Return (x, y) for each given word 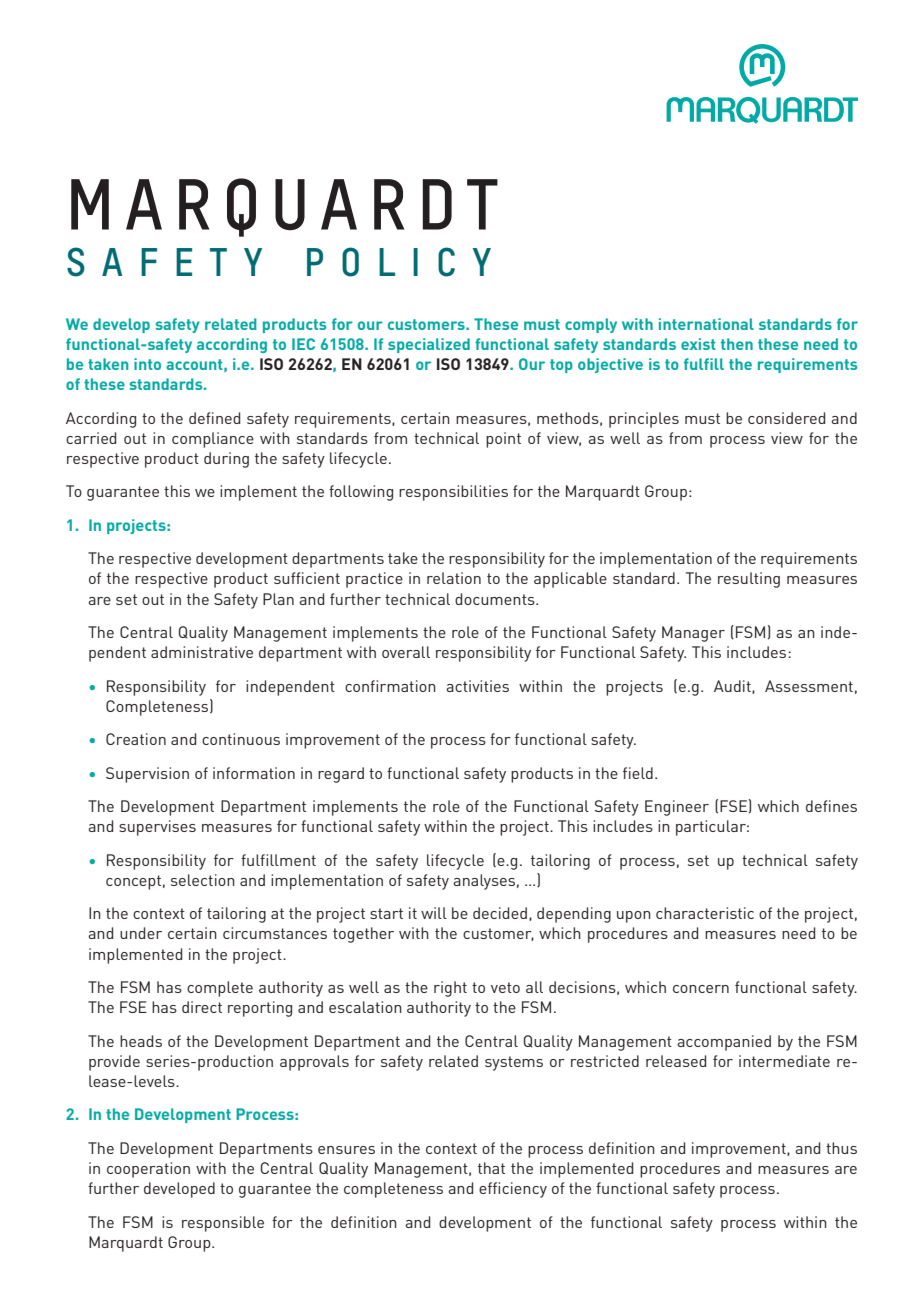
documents (496, 599)
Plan (278, 599)
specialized (429, 345)
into (147, 364)
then (737, 344)
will (434, 913)
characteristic (705, 913)
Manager (693, 634)
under (141, 933)
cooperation (148, 1170)
